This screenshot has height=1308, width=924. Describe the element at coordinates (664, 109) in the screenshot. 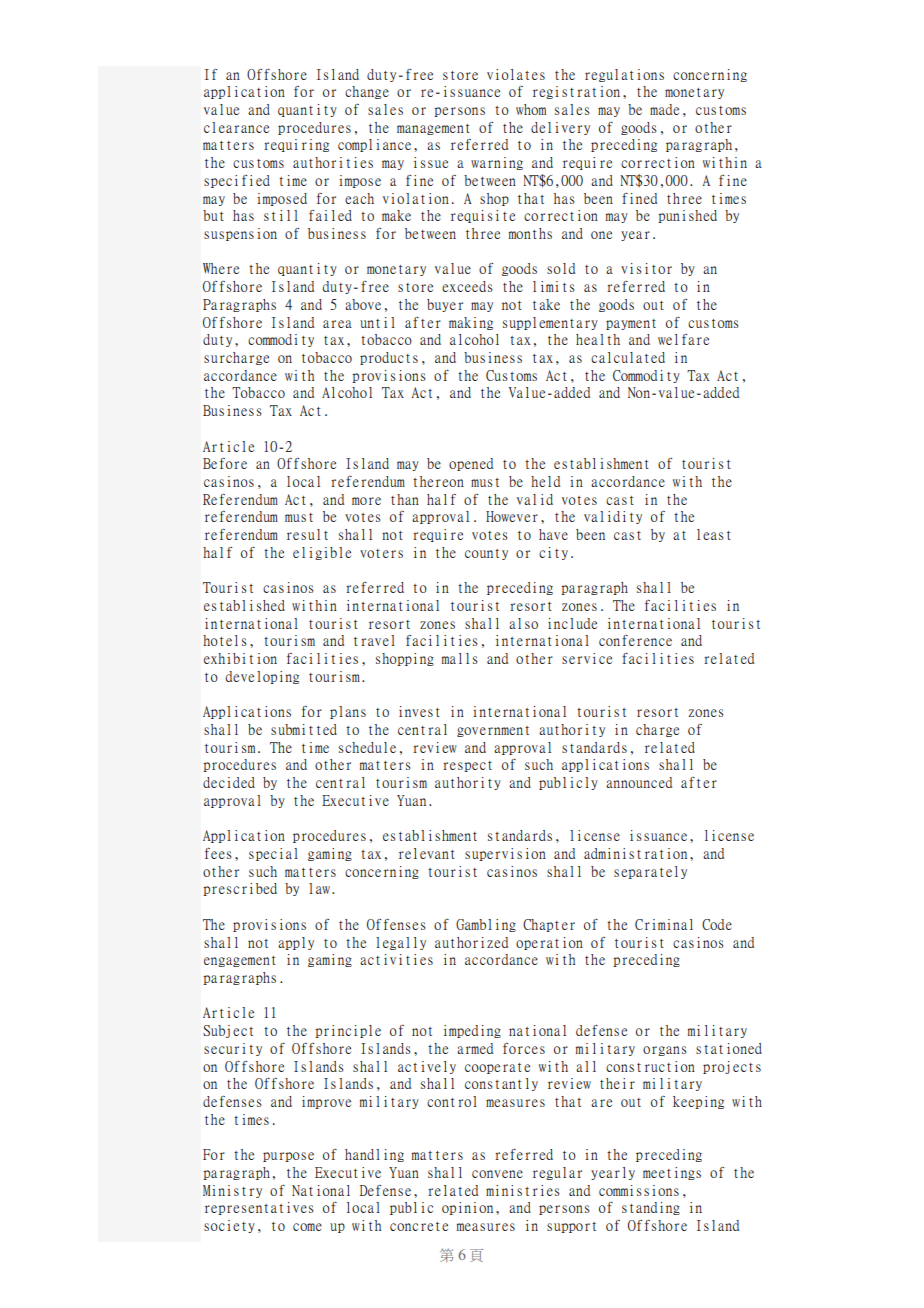

I see `made` at that location.
